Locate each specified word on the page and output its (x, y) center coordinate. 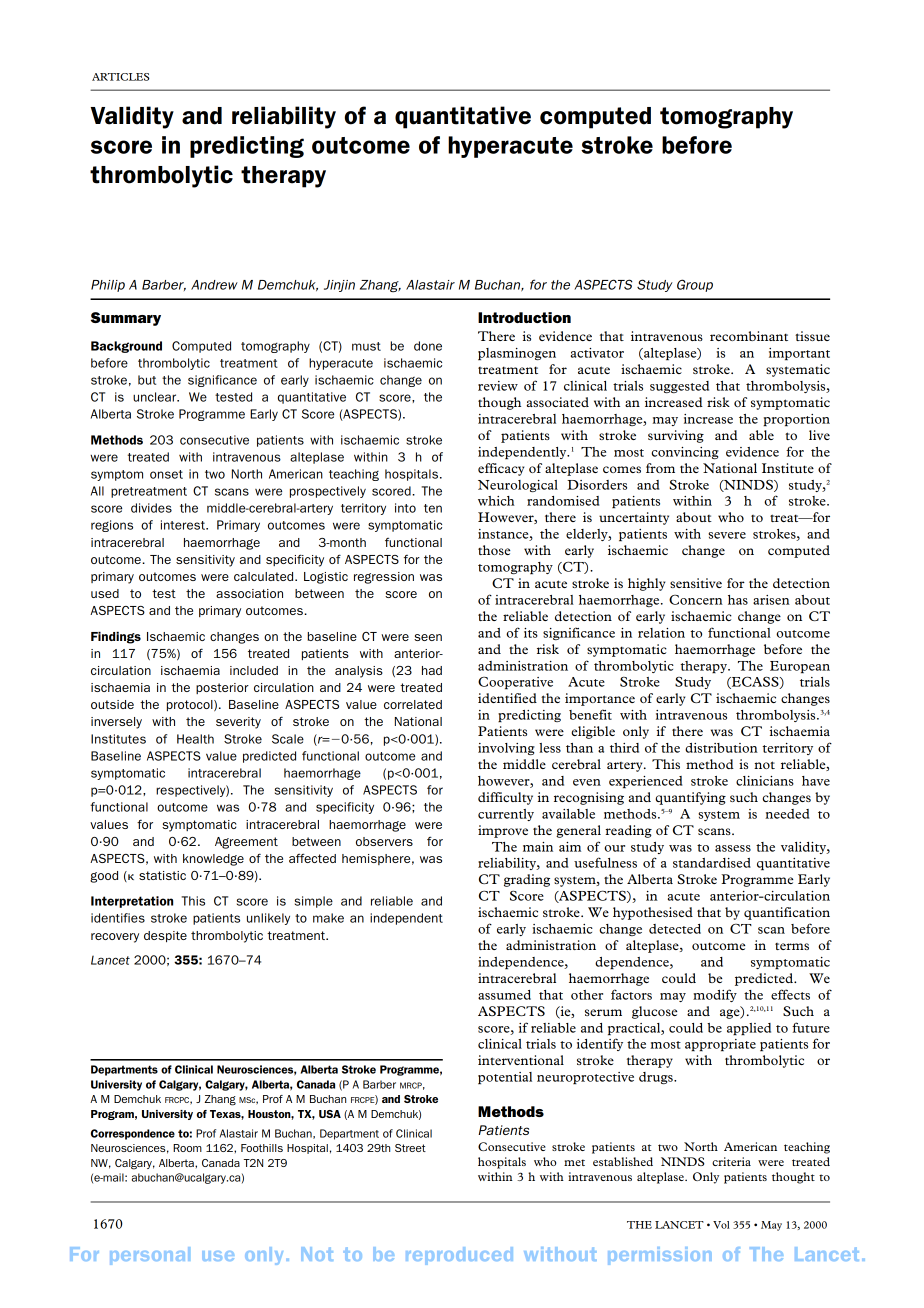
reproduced (459, 1256)
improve (503, 831)
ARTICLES (120, 77)
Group (695, 285)
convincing (685, 453)
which (496, 501)
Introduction (524, 317)
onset (166, 474)
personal (150, 1256)
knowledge (213, 860)
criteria (731, 1161)
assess (733, 848)
